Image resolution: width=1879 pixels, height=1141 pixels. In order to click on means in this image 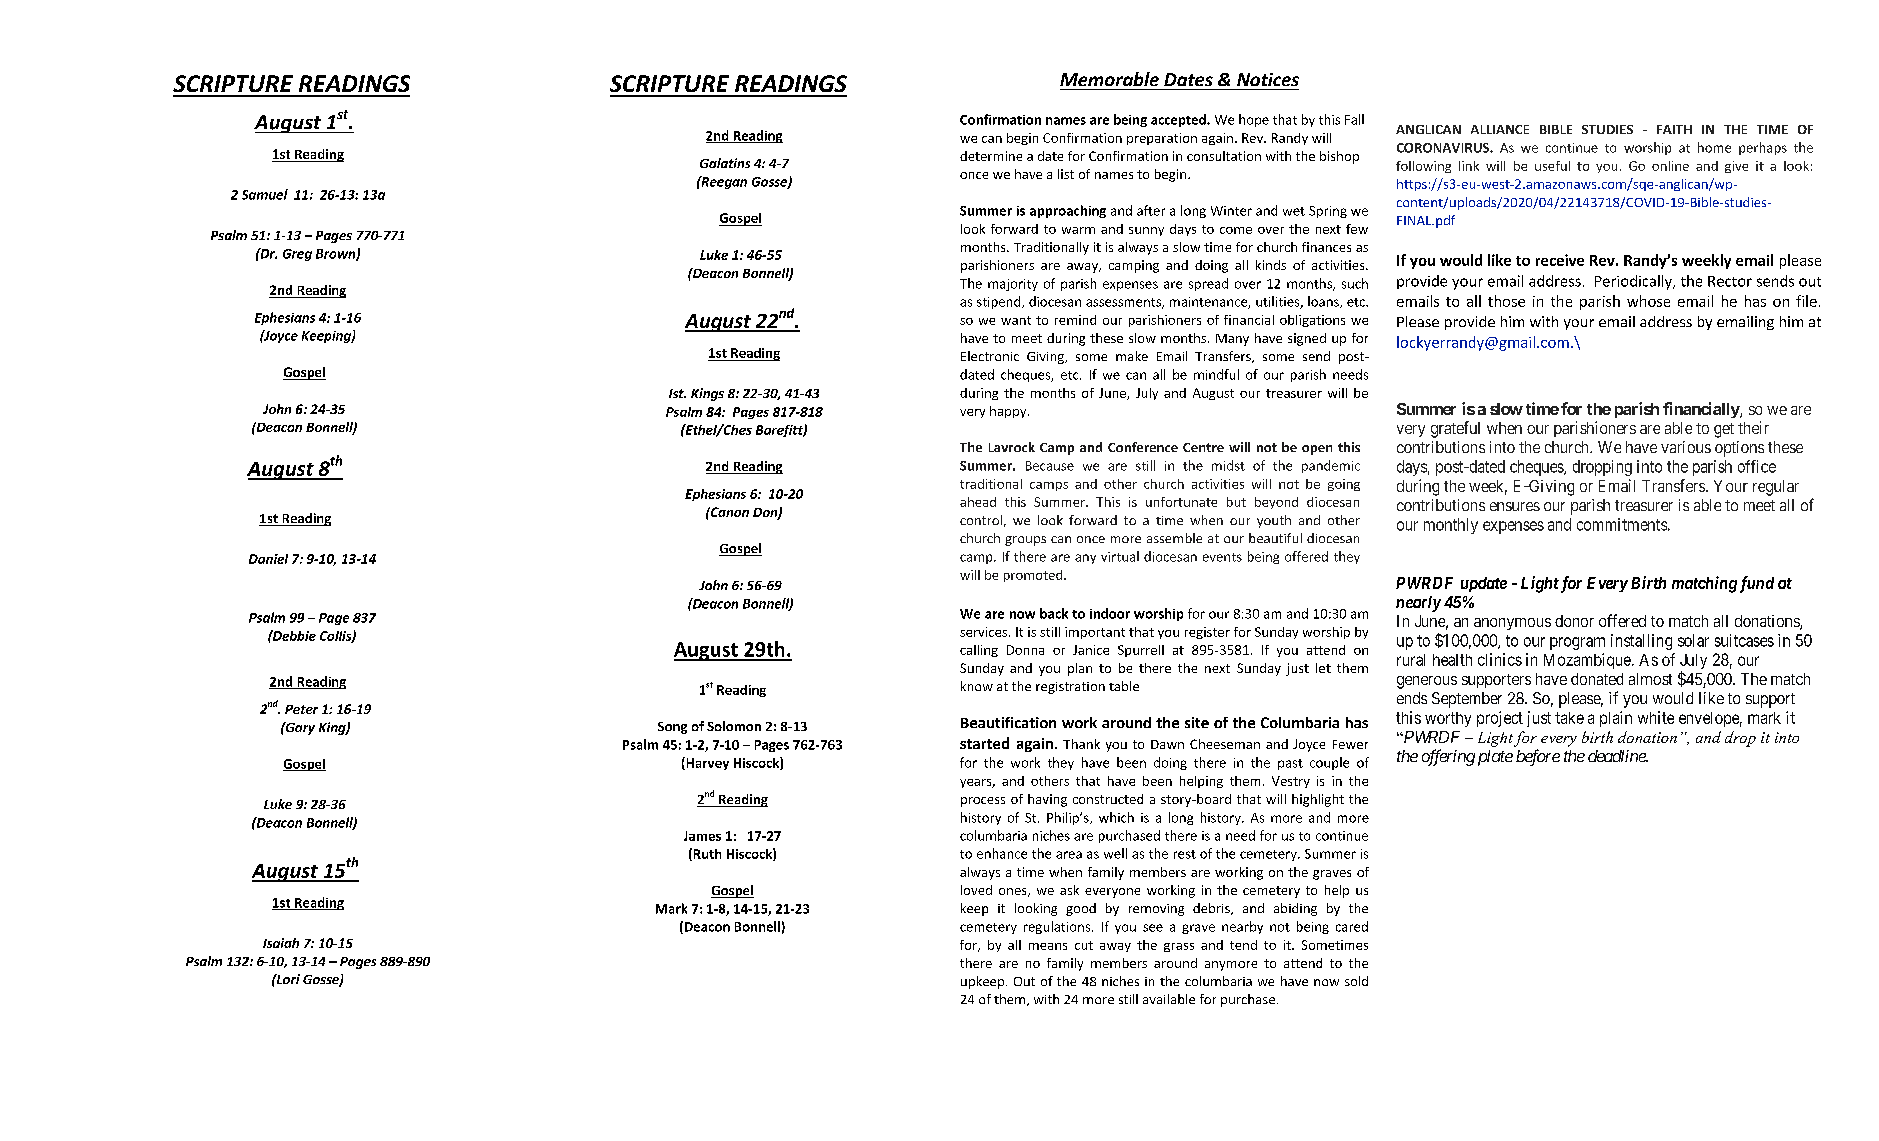, I will do `click(1048, 946)`.
